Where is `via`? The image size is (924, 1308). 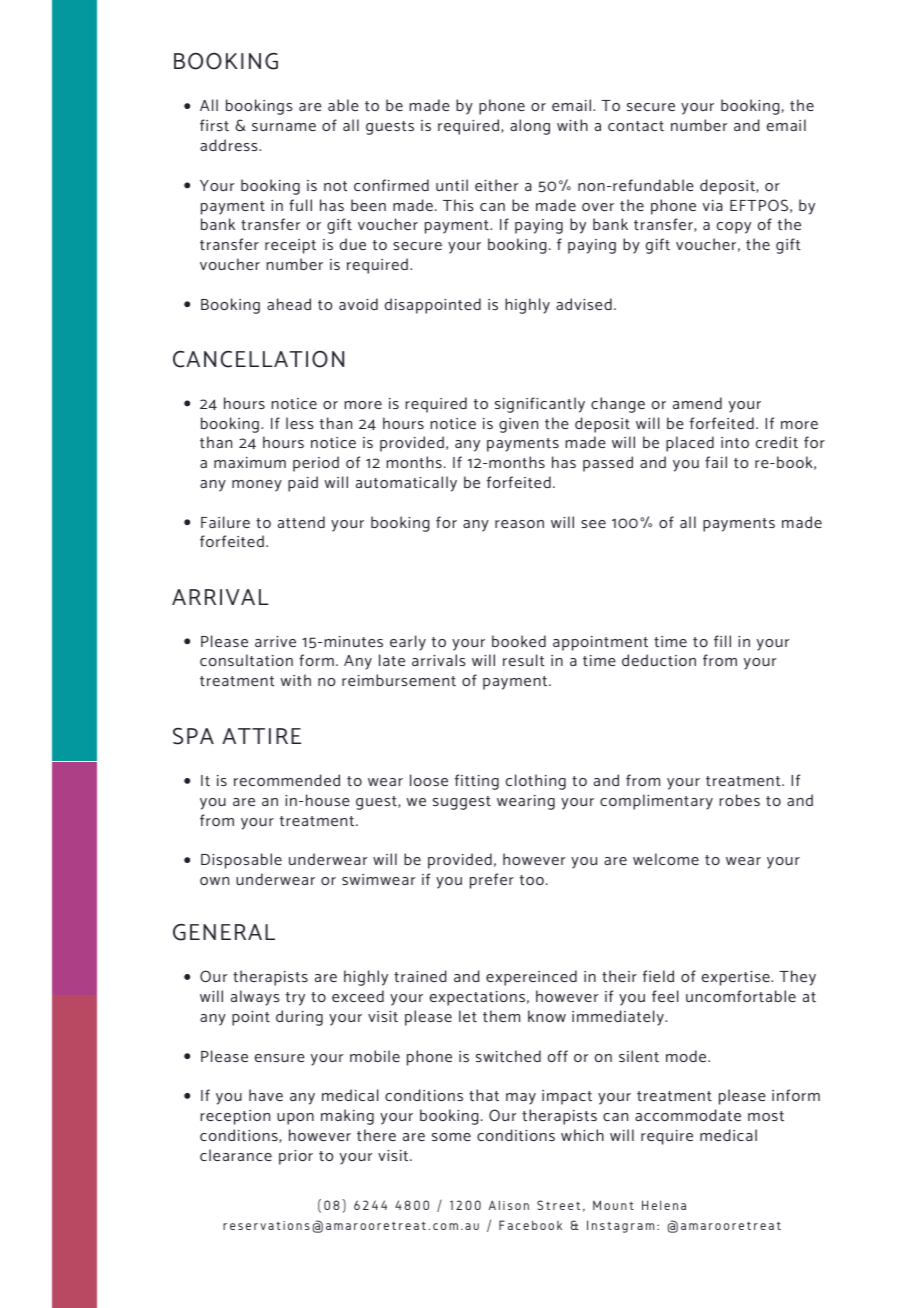
via is located at coordinates (713, 205).
